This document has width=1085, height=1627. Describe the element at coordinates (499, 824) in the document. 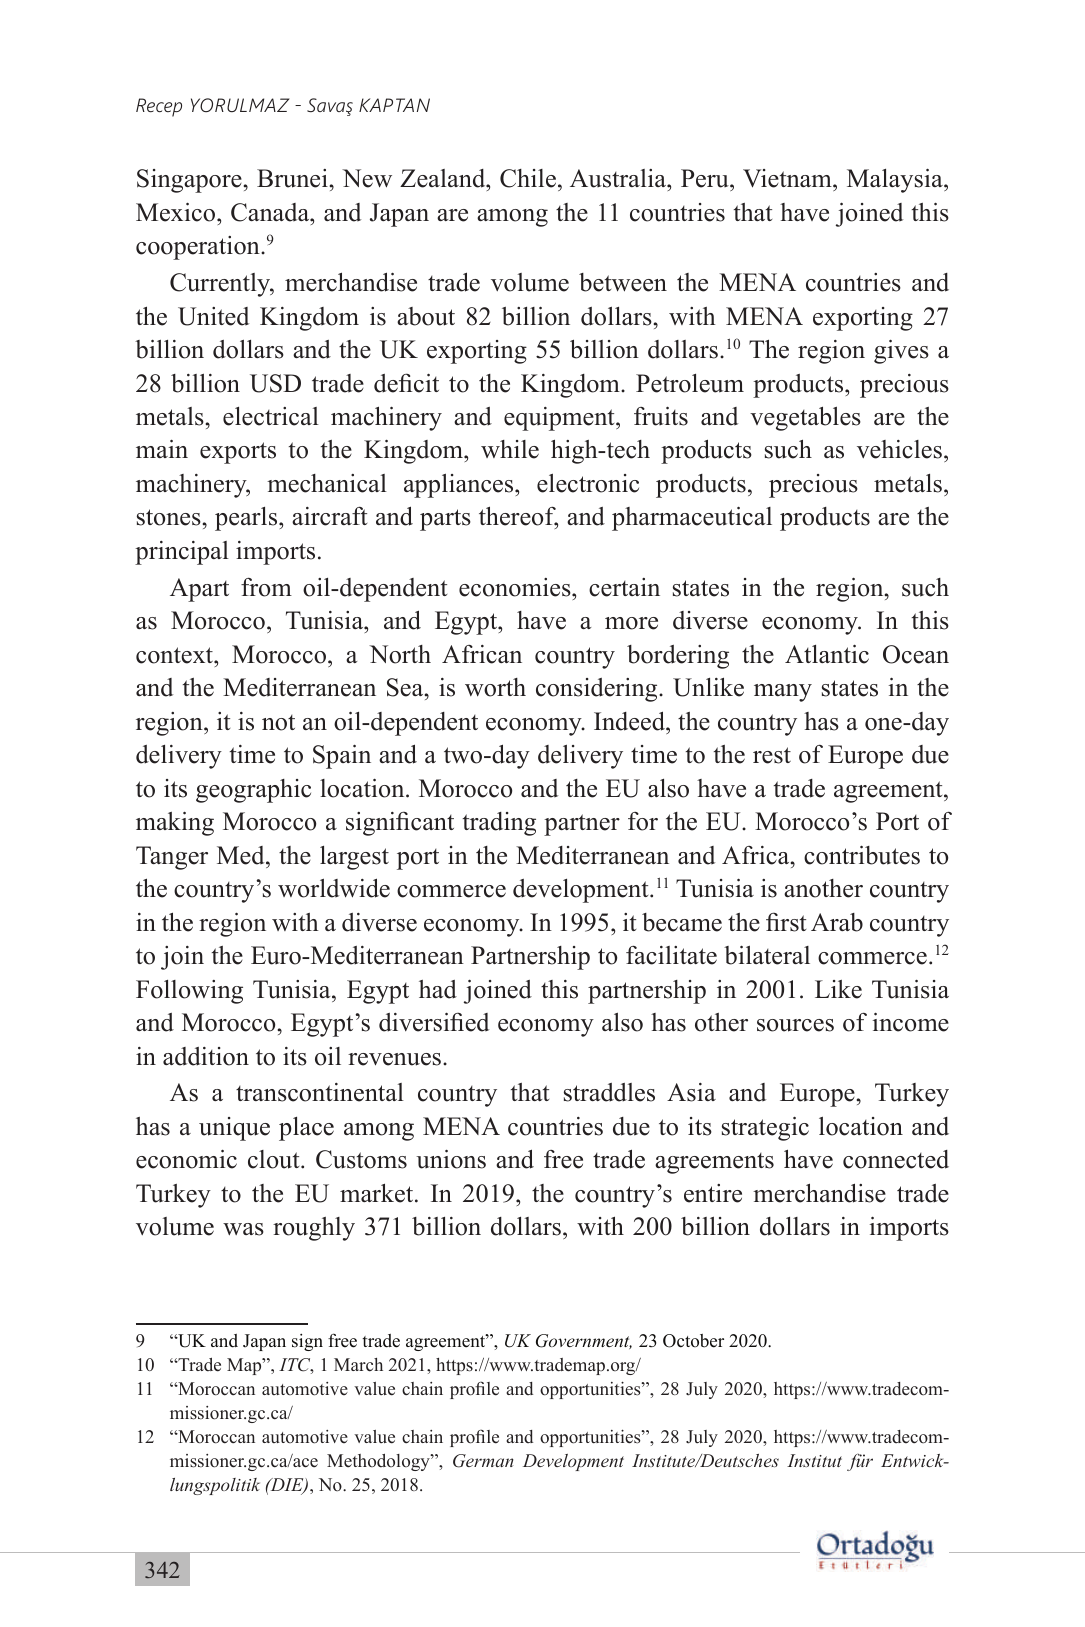

I see `trading` at that location.
